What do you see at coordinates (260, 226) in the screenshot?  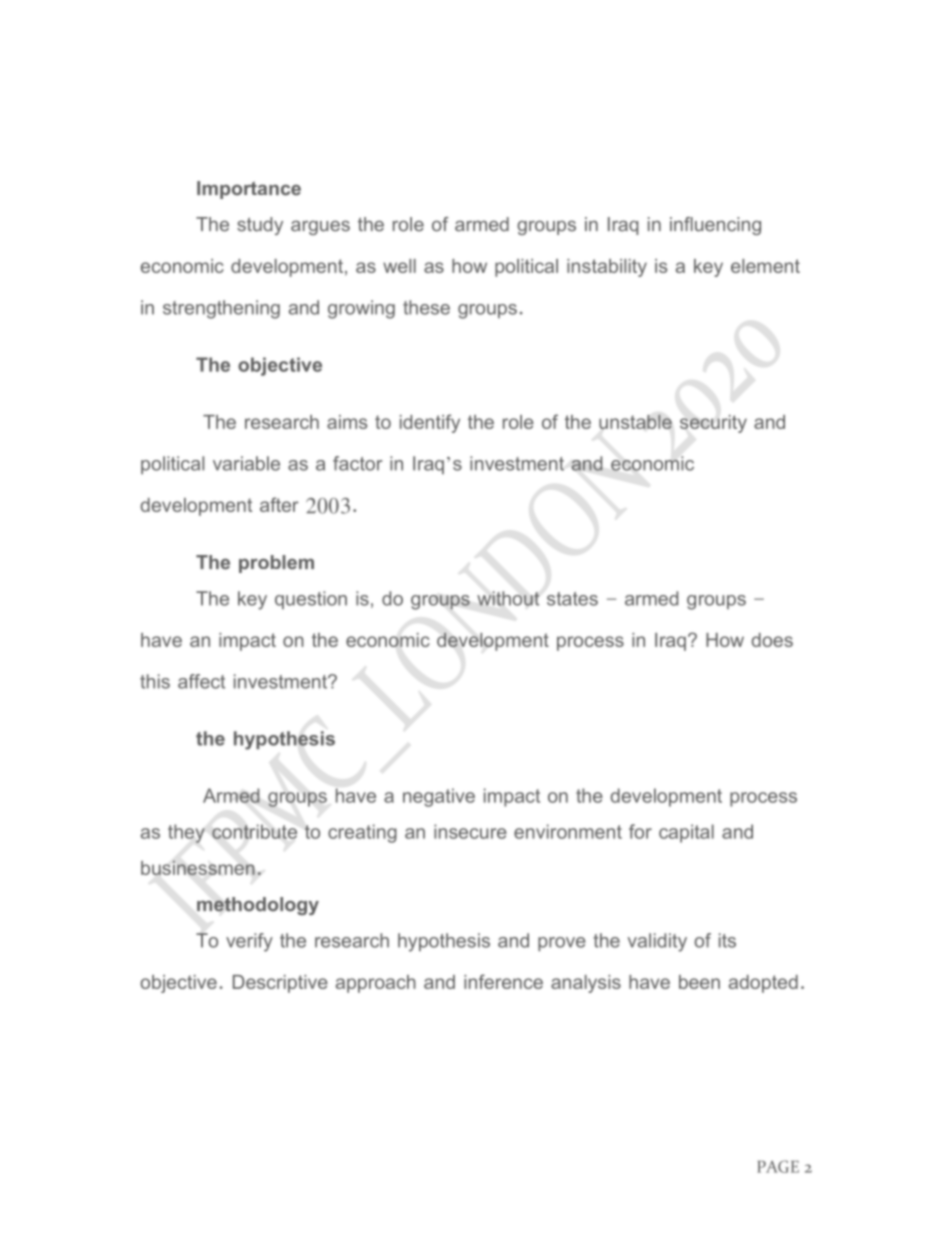 I see `study` at bounding box center [260, 226].
